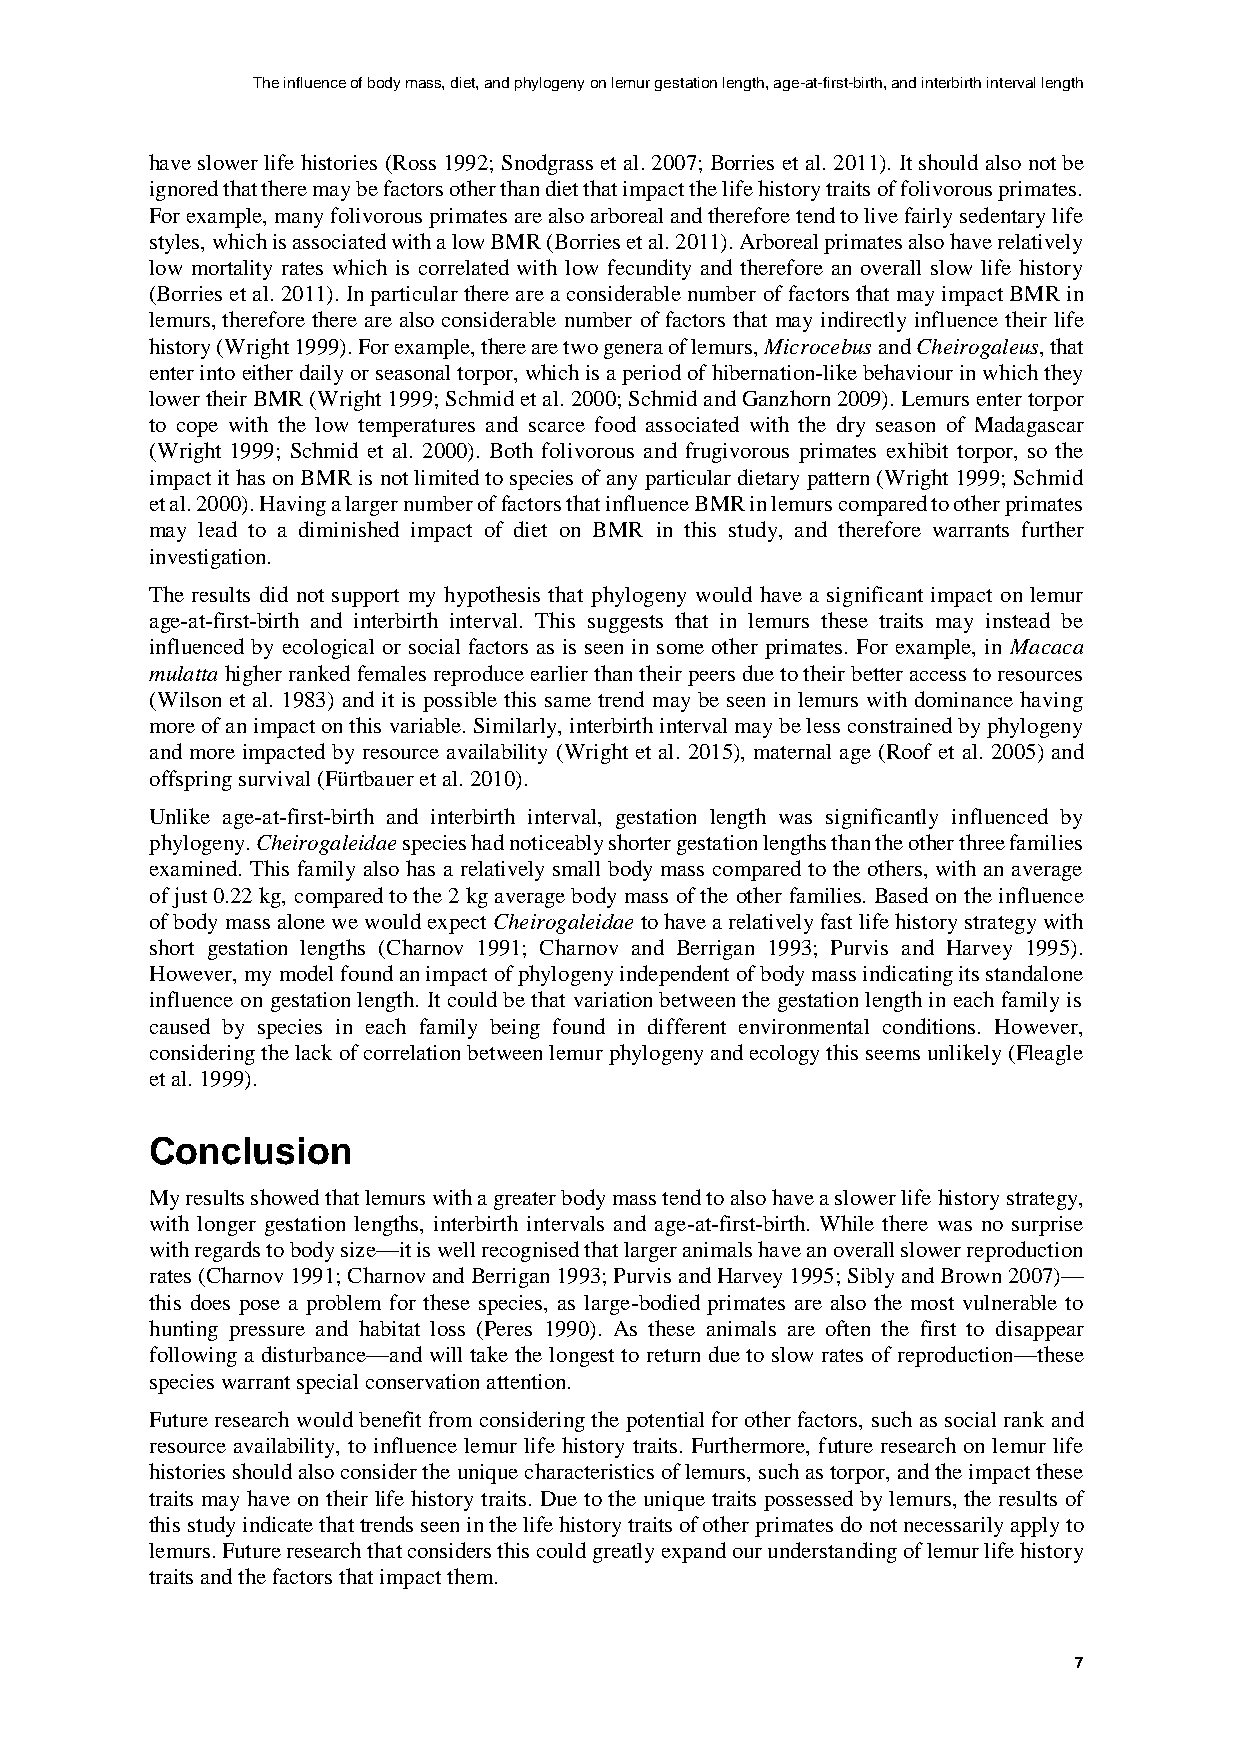 The width and height of the screenshot is (1233, 1744). Describe the element at coordinates (195, 868) in the screenshot. I see `examined` at that location.
